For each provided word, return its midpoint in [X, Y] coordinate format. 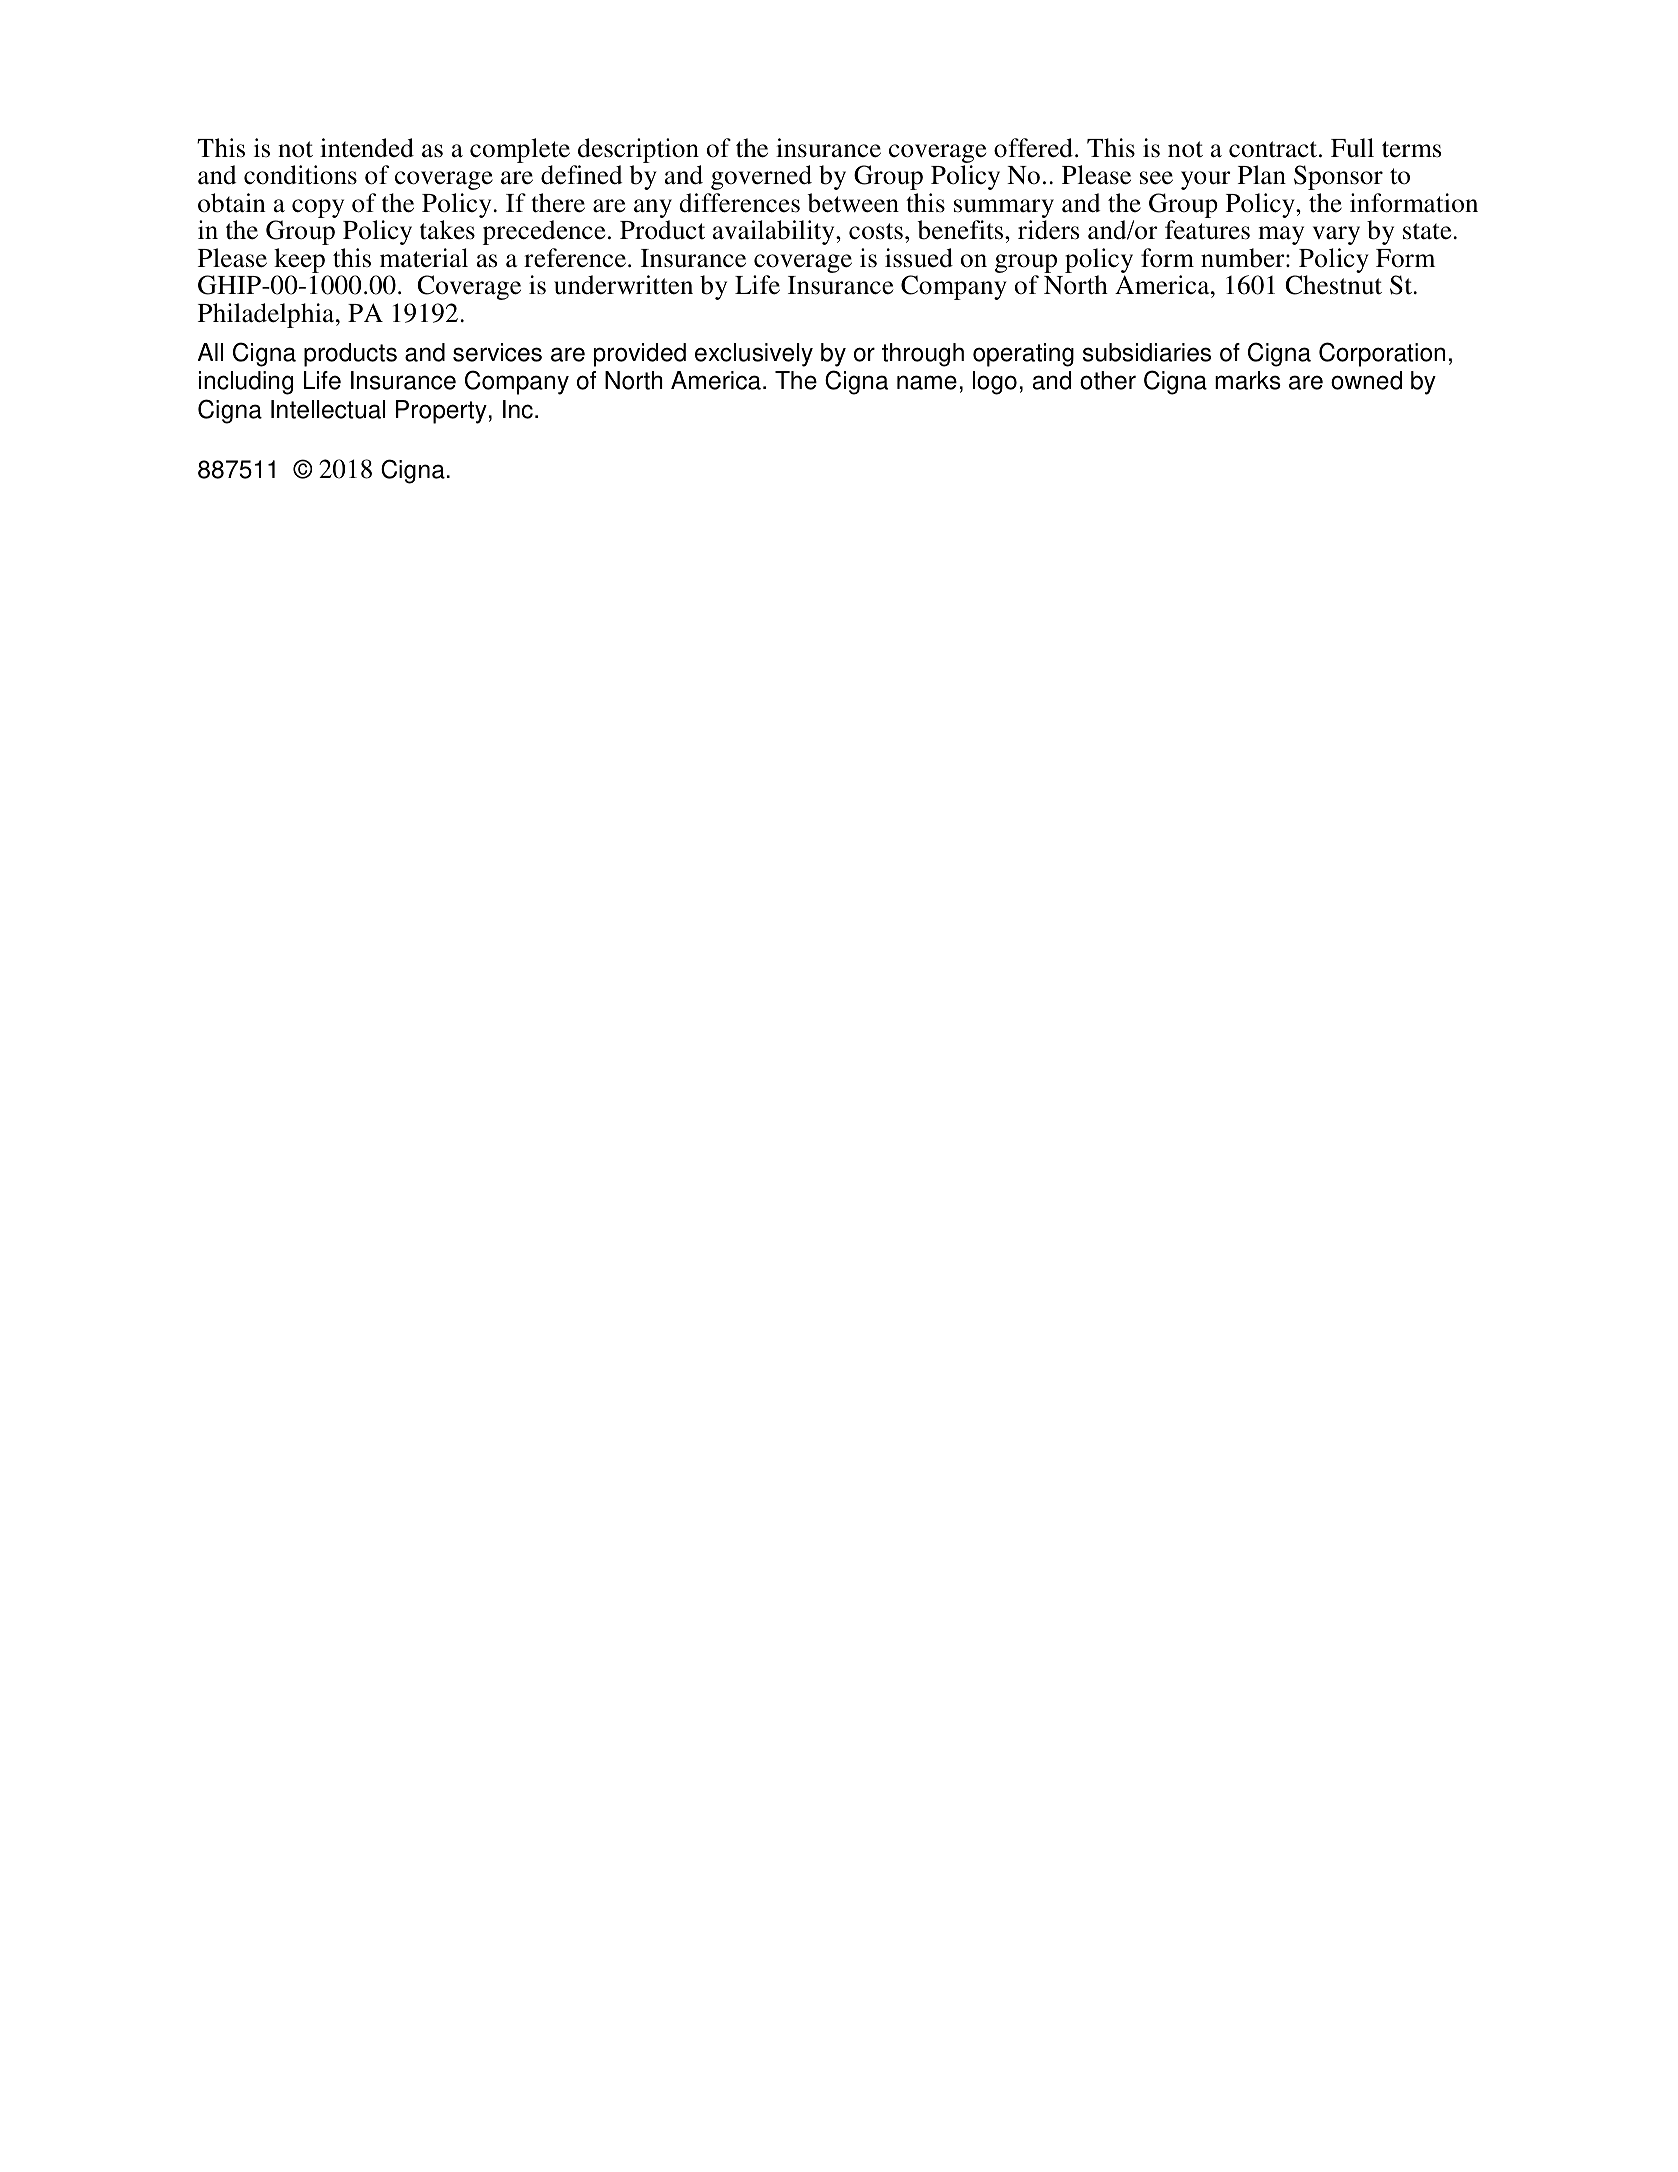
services [497, 352]
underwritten [623, 285]
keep [301, 262]
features [1207, 230]
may [1281, 235]
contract [1274, 149]
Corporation [1382, 354]
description [638, 152]
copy [318, 208]
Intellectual [328, 409]
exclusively [754, 355]
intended [367, 148]
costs [876, 231]
